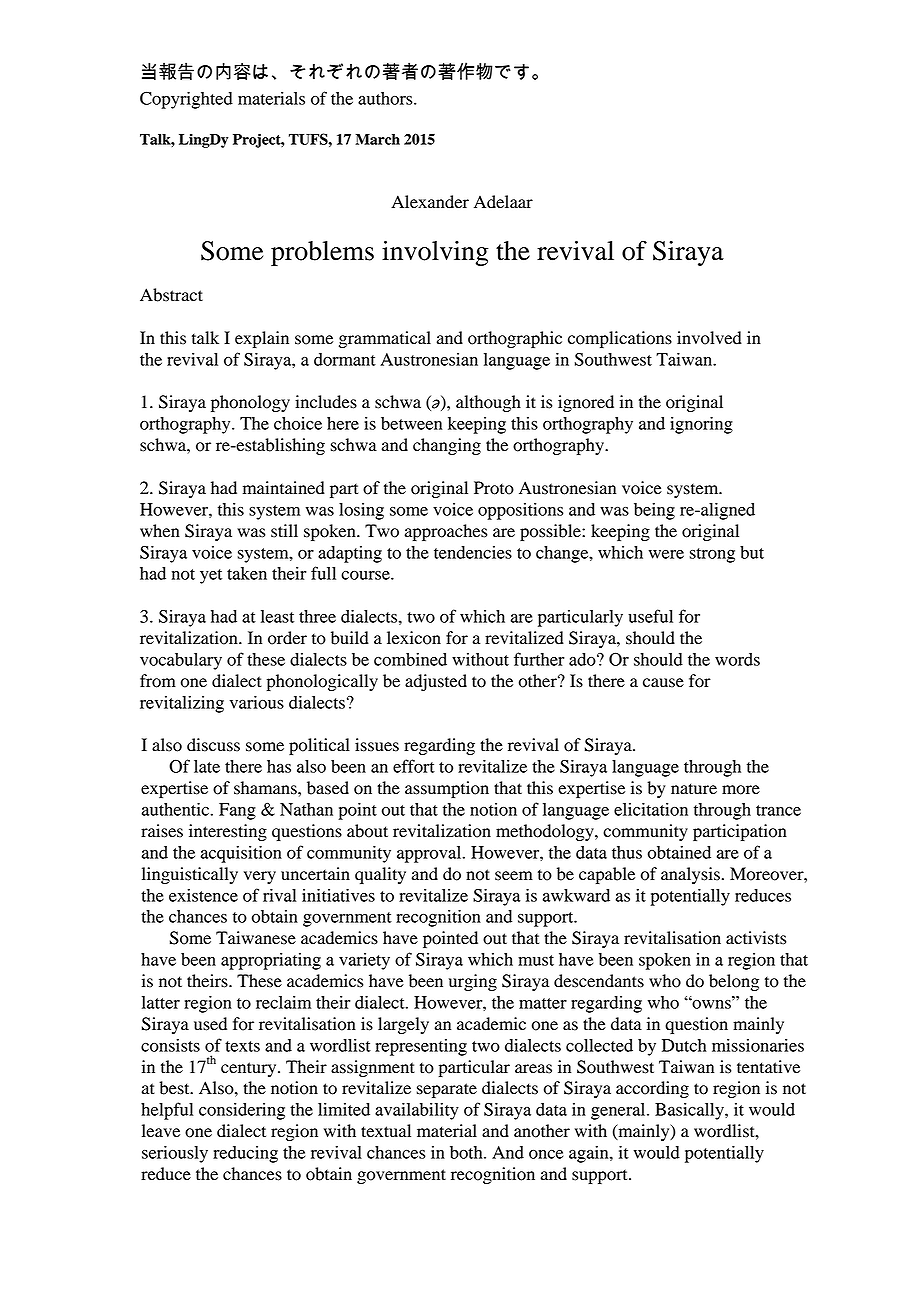 The width and height of the document is (924, 1308). What do you see at coordinates (284, 531) in the document?
I see `still` at bounding box center [284, 531].
